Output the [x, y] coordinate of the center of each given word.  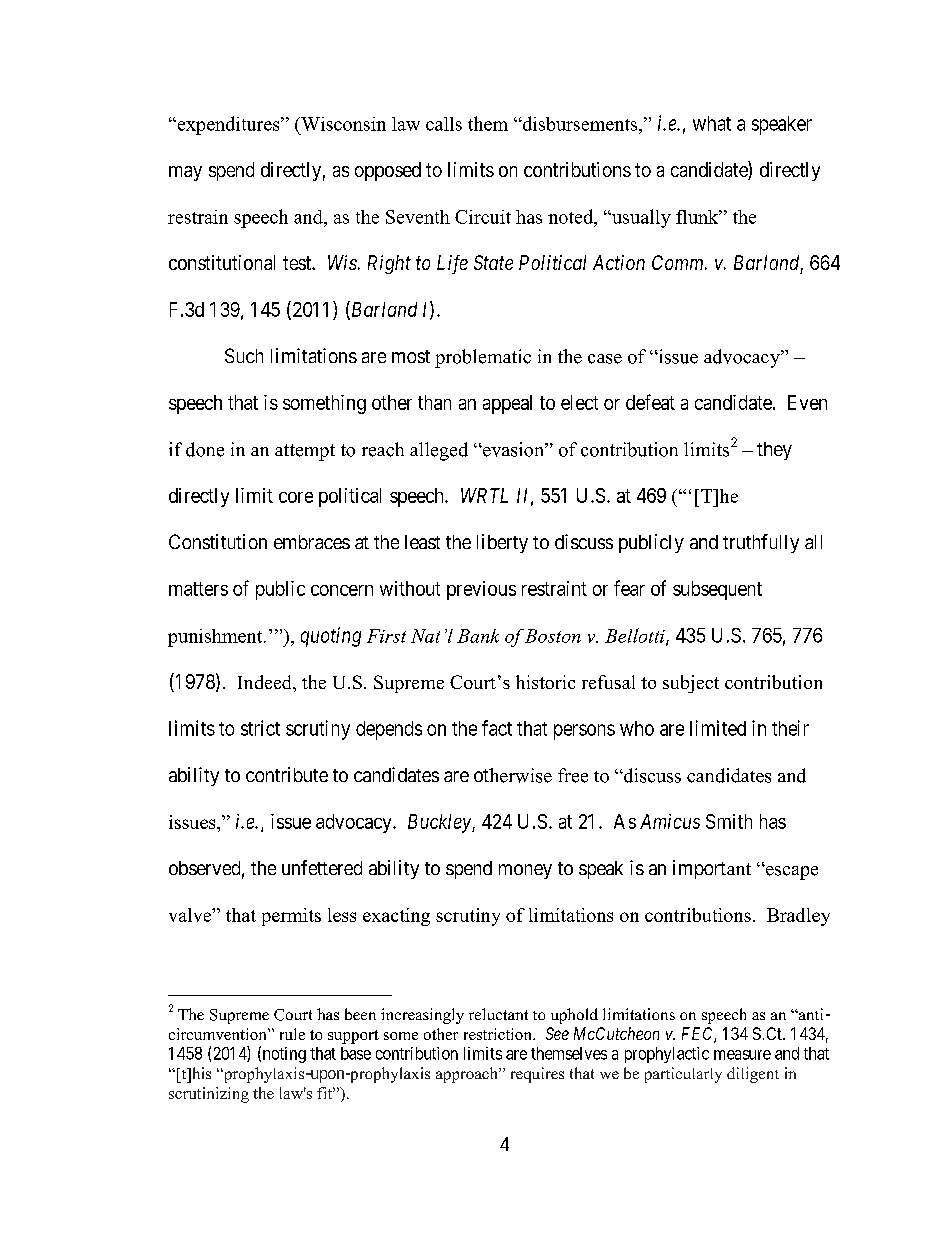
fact [497, 728]
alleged [439, 451]
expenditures [228, 125]
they [774, 451]
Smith [729, 821]
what [712, 123]
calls [444, 124]
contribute [287, 774]
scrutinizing [209, 1095]
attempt [305, 452]
